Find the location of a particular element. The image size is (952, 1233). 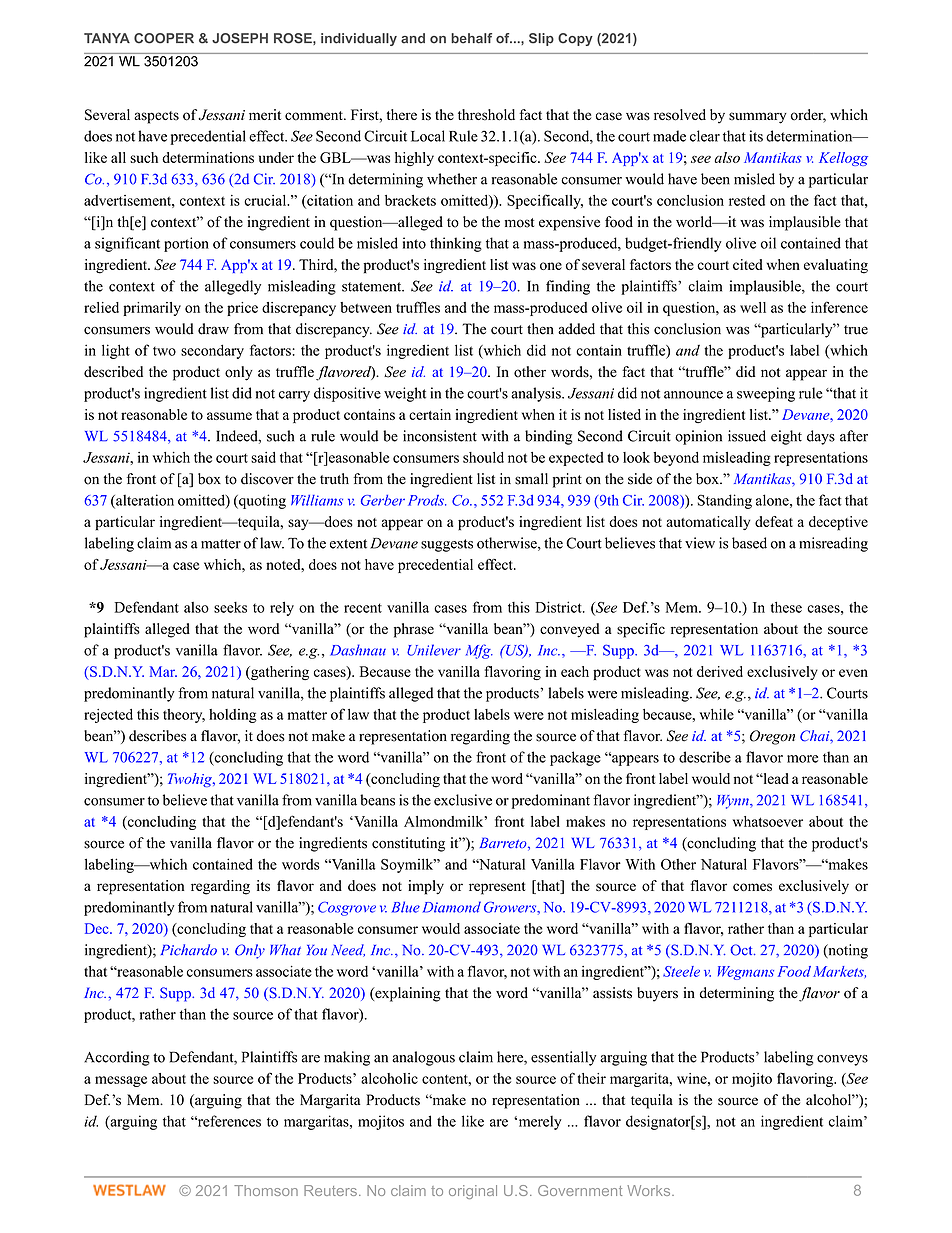

imply is located at coordinates (426, 887).
